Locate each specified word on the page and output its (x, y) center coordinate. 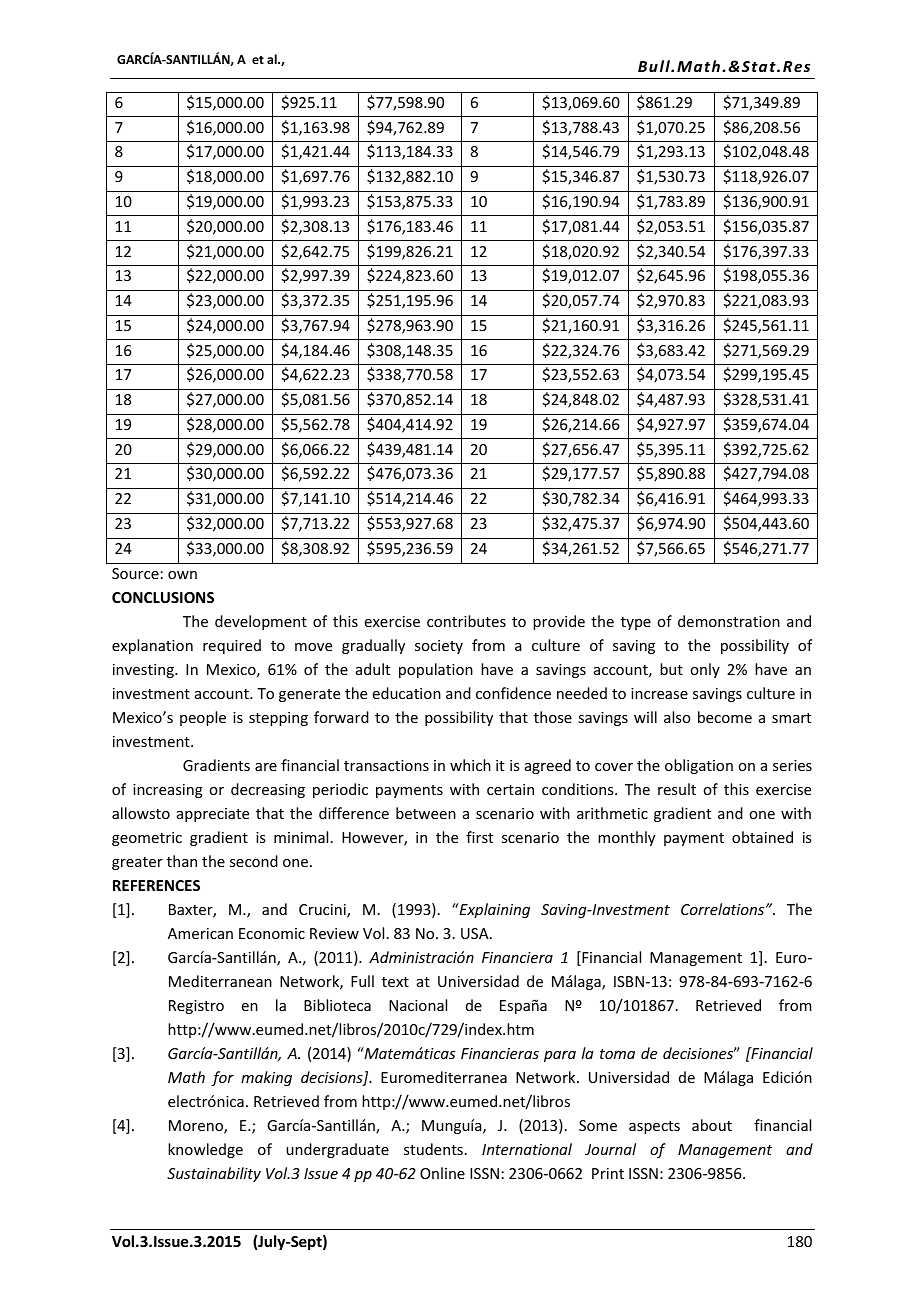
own (182, 575)
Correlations (722, 909)
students (433, 1149)
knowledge (205, 1150)
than (182, 861)
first (479, 837)
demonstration (729, 621)
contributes (466, 621)
